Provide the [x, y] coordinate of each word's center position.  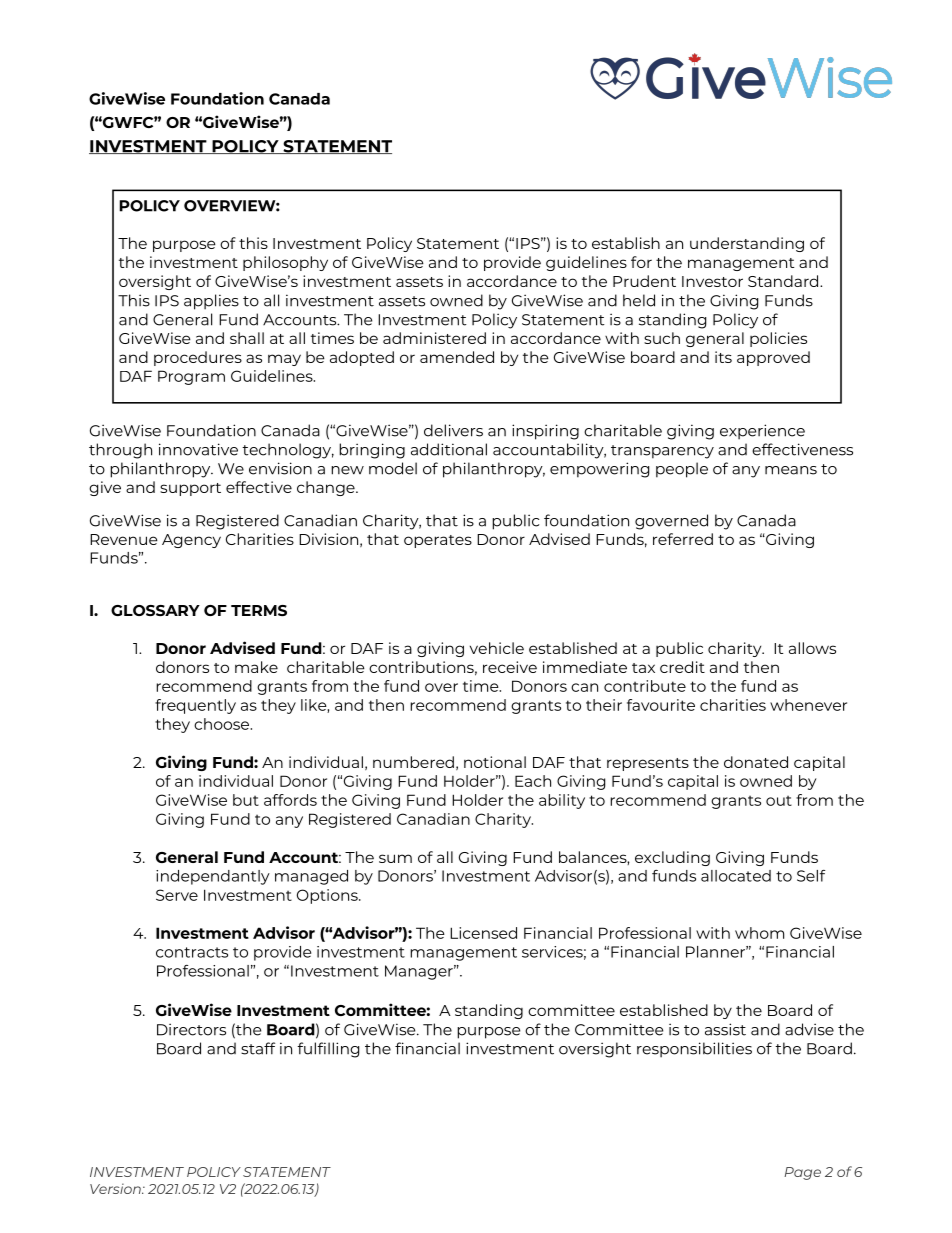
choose [223, 724]
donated [756, 762]
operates [438, 541]
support [190, 489]
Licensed [483, 933]
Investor [712, 281]
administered [434, 338]
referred [683, 539]
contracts [192, 952]
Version [116, 1188]
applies [211, 302]
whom [759, 933]
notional [495, 762]
